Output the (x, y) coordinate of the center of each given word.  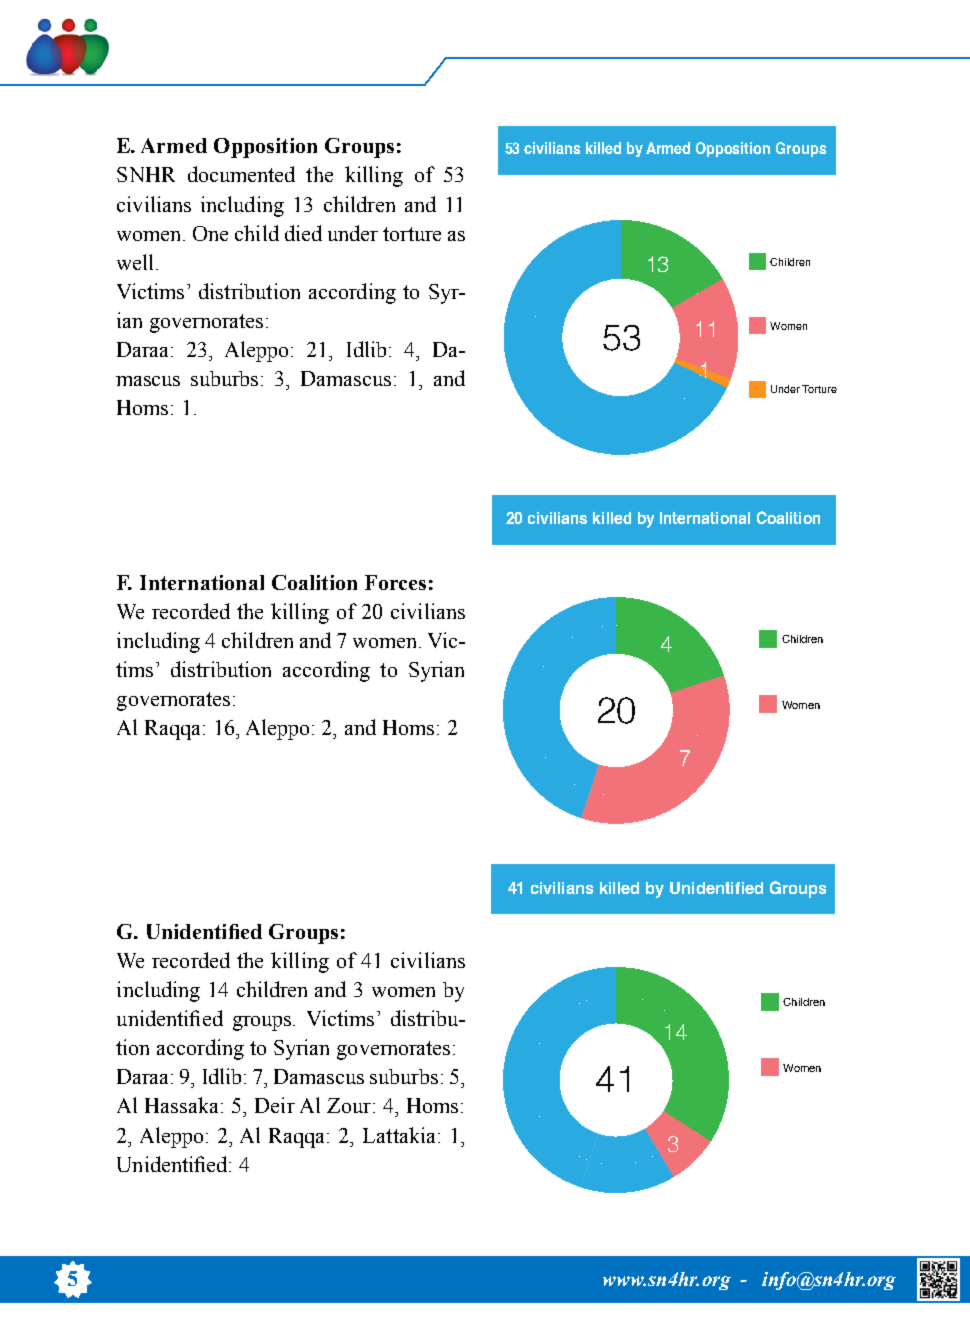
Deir (275, 1105)
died (303, 233)
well (137, 262)
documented (241, 174)
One (210, 233)
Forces (395, 582)
